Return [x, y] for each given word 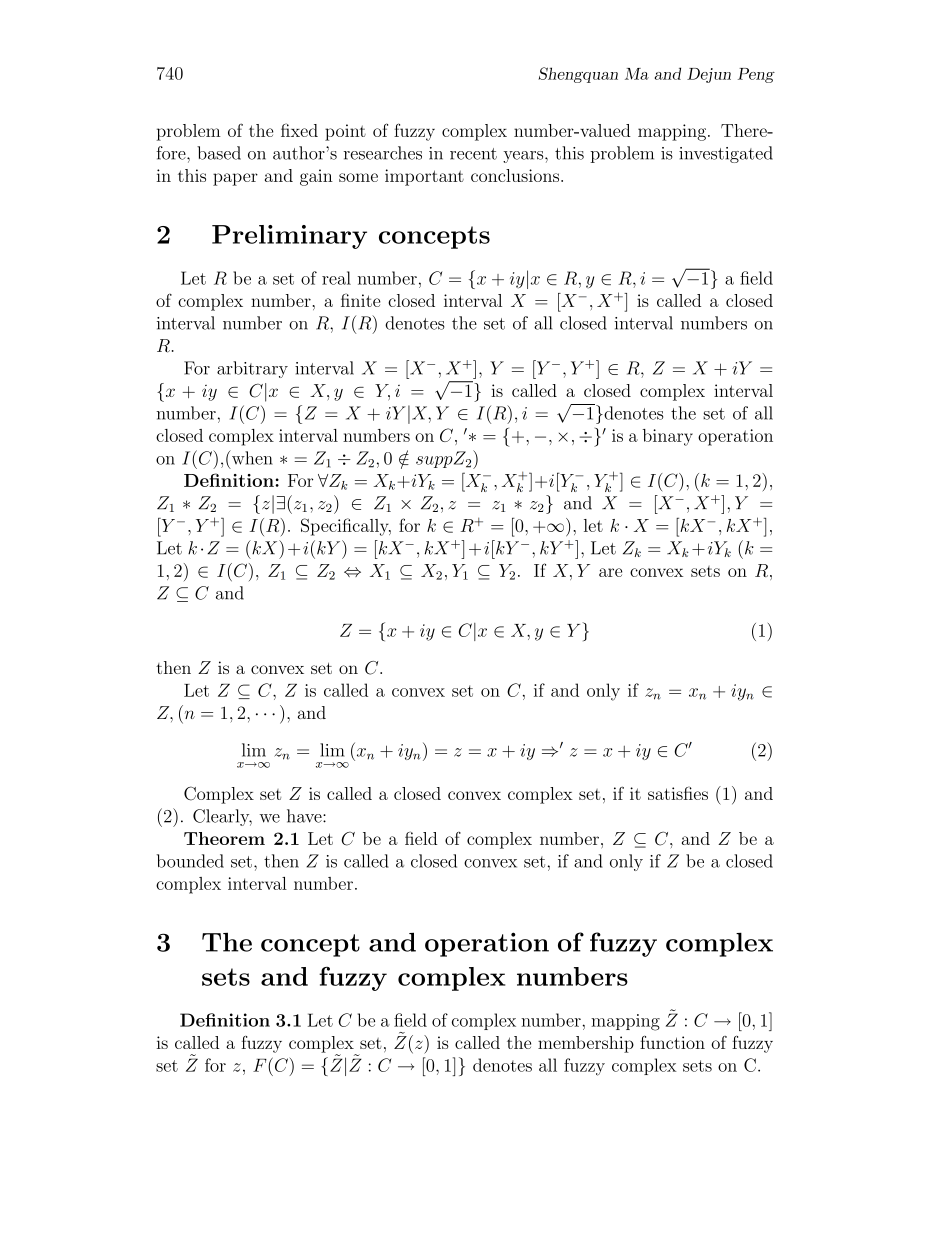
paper [235, 179]
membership [586, 1044]
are [610, 572]
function [672, 1042]
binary [668, 437]
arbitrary [252, 369]
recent [473, 154]
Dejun [709, 75]
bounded [190, 861]
